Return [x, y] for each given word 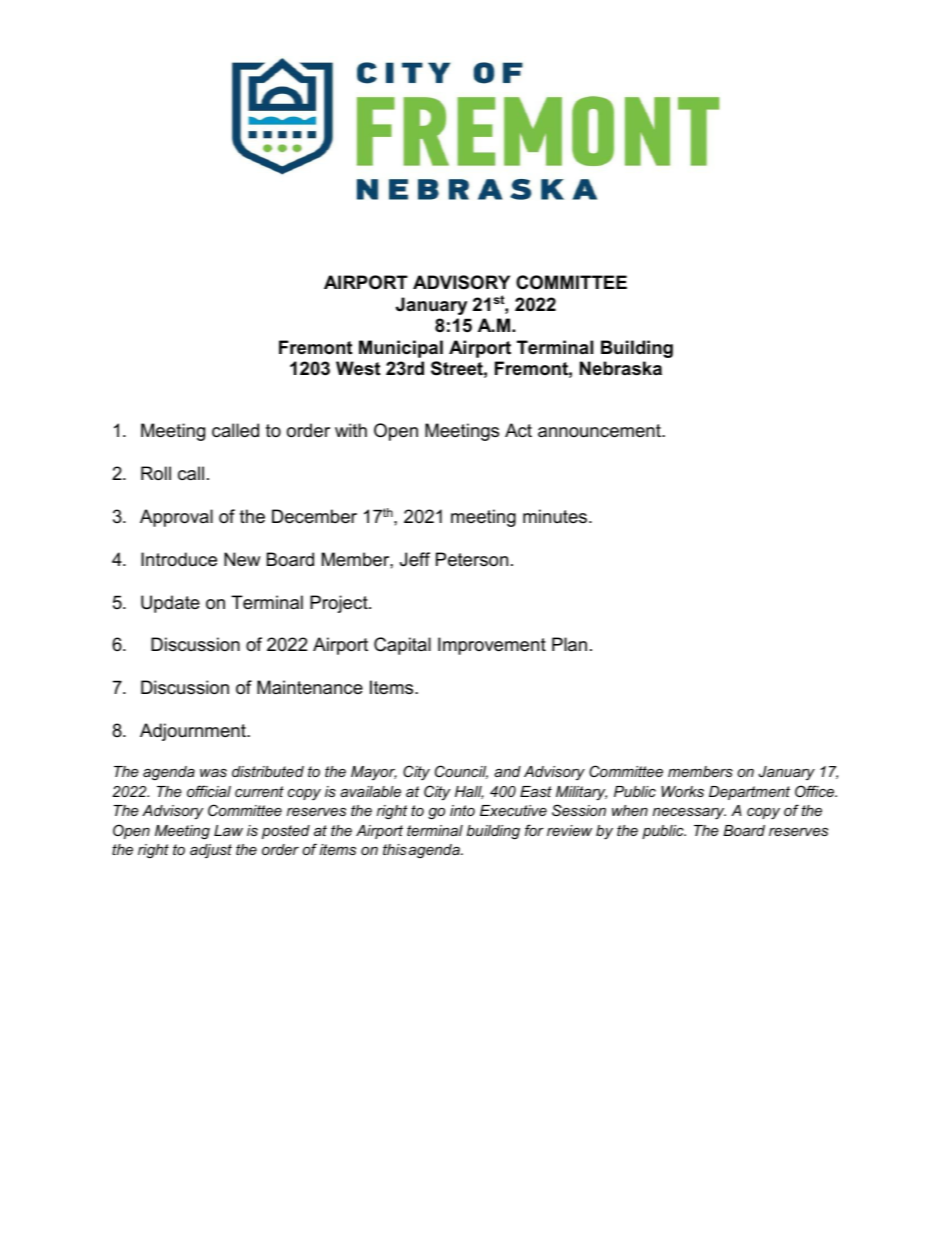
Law [228, 830]
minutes [556, 516]
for [534, 830]
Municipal [401, 349]
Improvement [492, 646]
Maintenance [310, 687]
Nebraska [621, 368]
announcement [600, 431]
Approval [176, 518]
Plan [569, 644]
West [358, 368]
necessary [689, 814]
